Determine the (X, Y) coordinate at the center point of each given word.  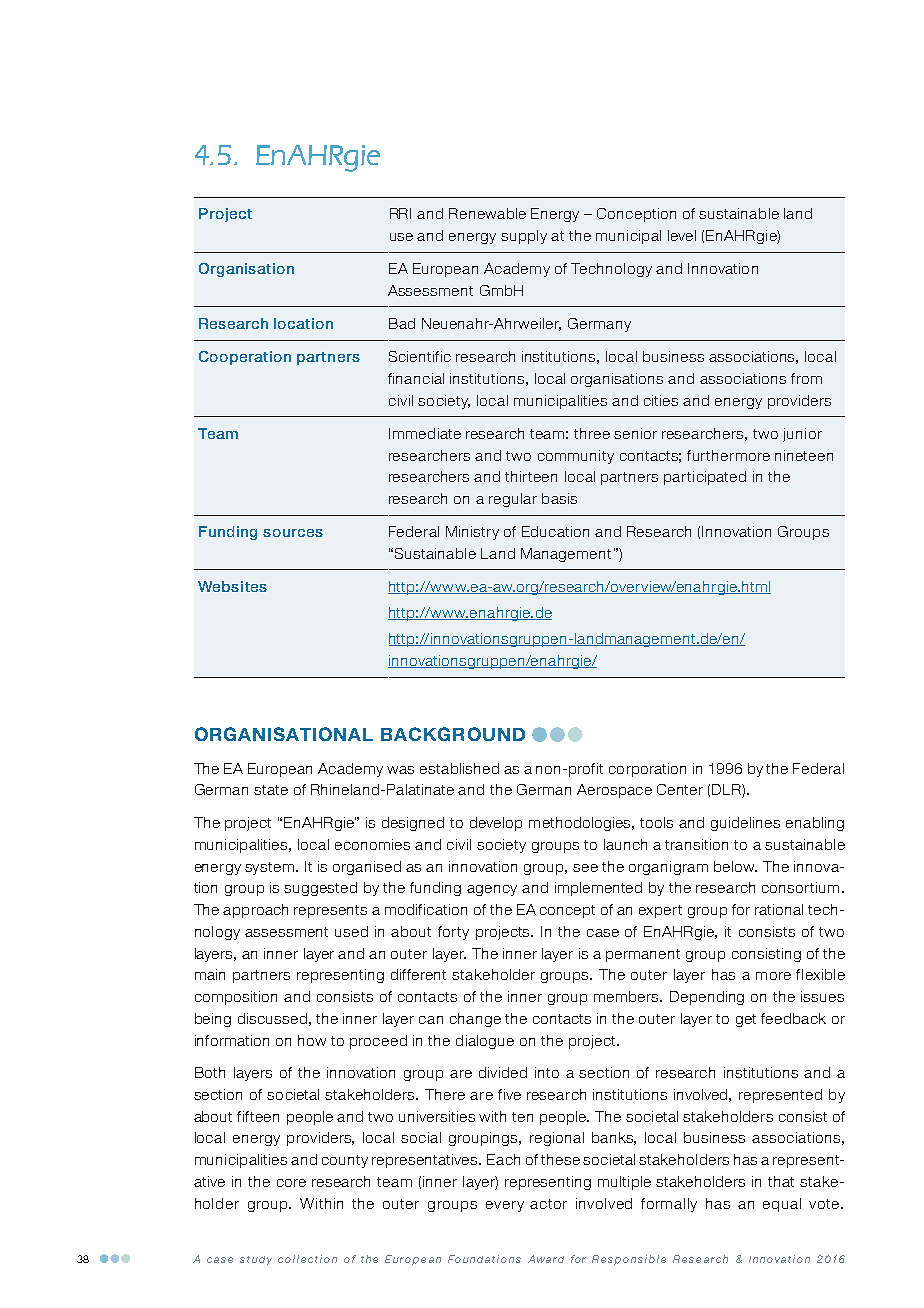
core (291, 1183)
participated (705, 478)
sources (293, 533)
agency (492, 890)
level (682, 235)
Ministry (472, 533)
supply (524, 237)
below (735, 866)
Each (503, 1159)
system (269, 868)
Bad (402, 323)
